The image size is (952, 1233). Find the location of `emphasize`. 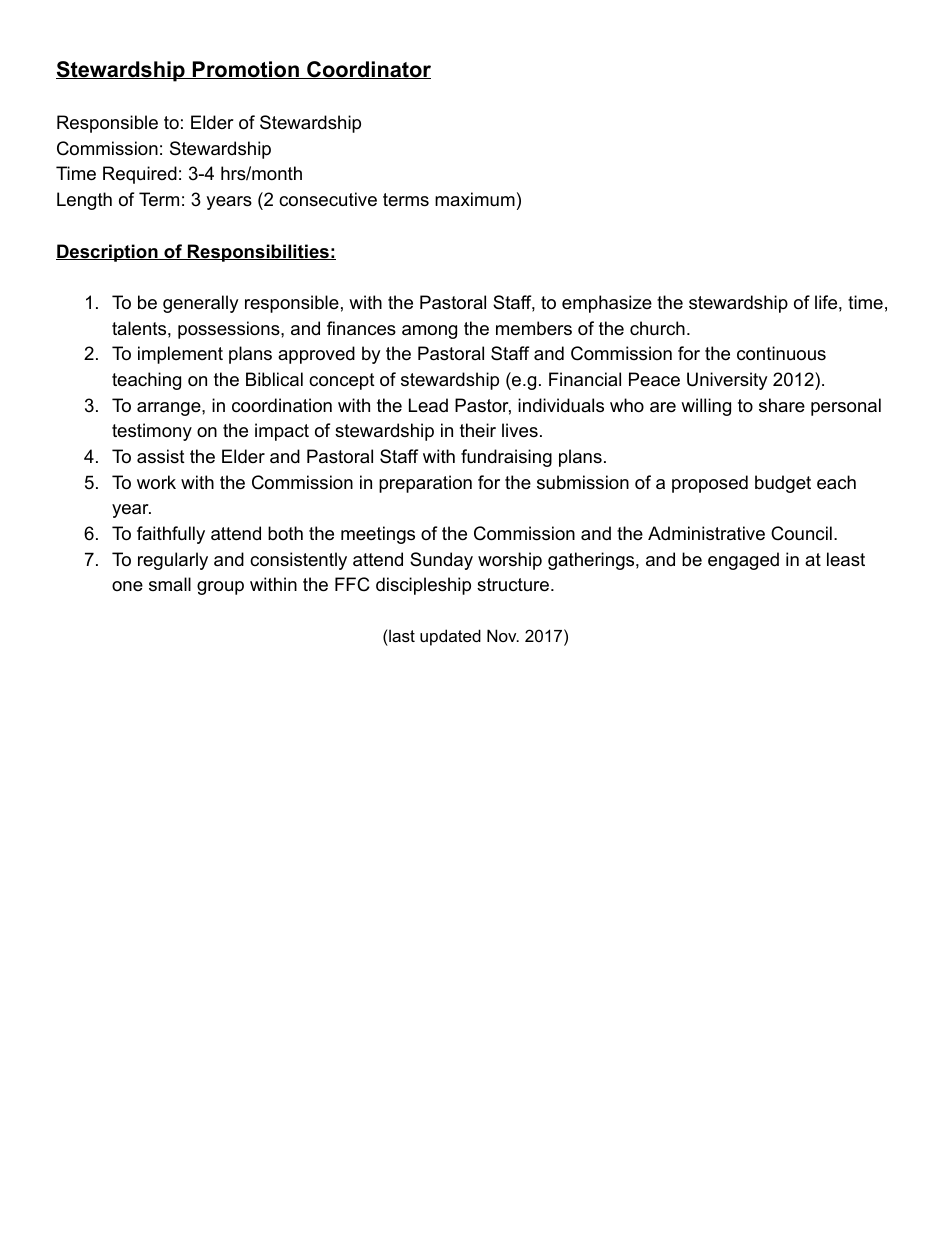

emphasize is located at coordinates (607, 304).
